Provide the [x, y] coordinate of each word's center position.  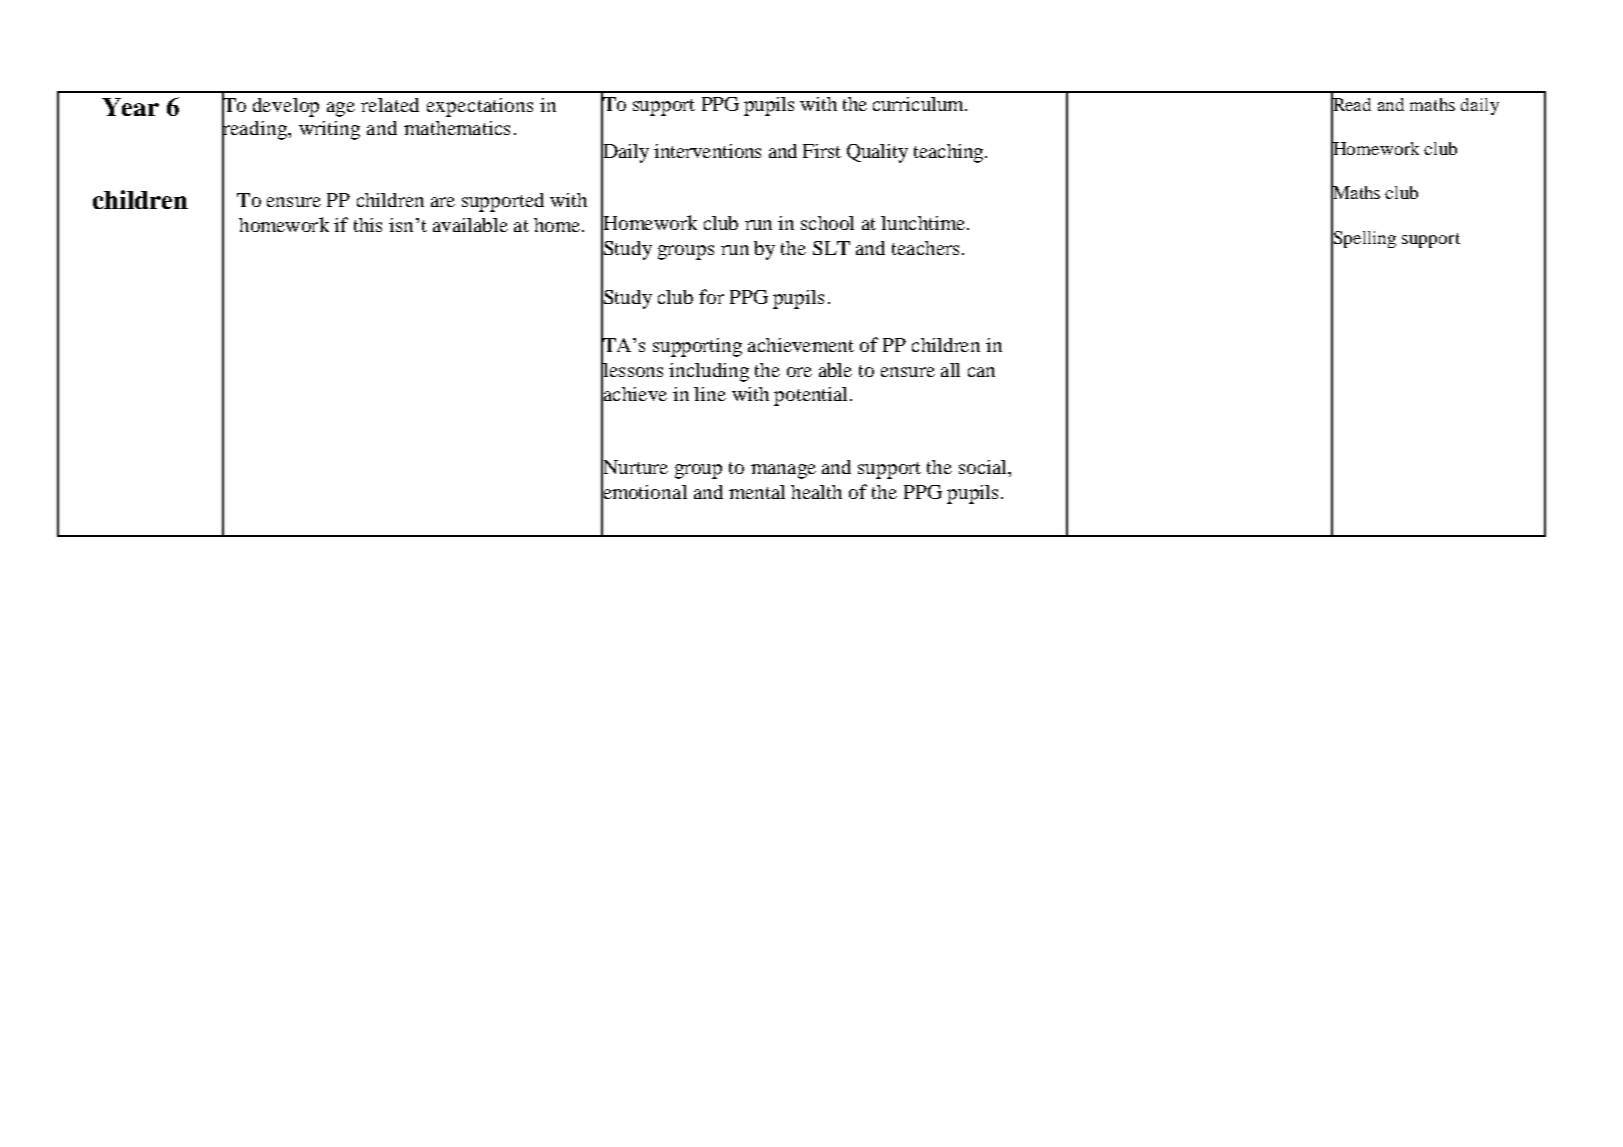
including [709, 372]
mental [757, 492]
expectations [480, 107]
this [368, 225]
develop [286, 107]
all [950, 370]
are [443, 202]
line [710, 394]
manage [783, 471]
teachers [925, 248]
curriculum [919, 104]
